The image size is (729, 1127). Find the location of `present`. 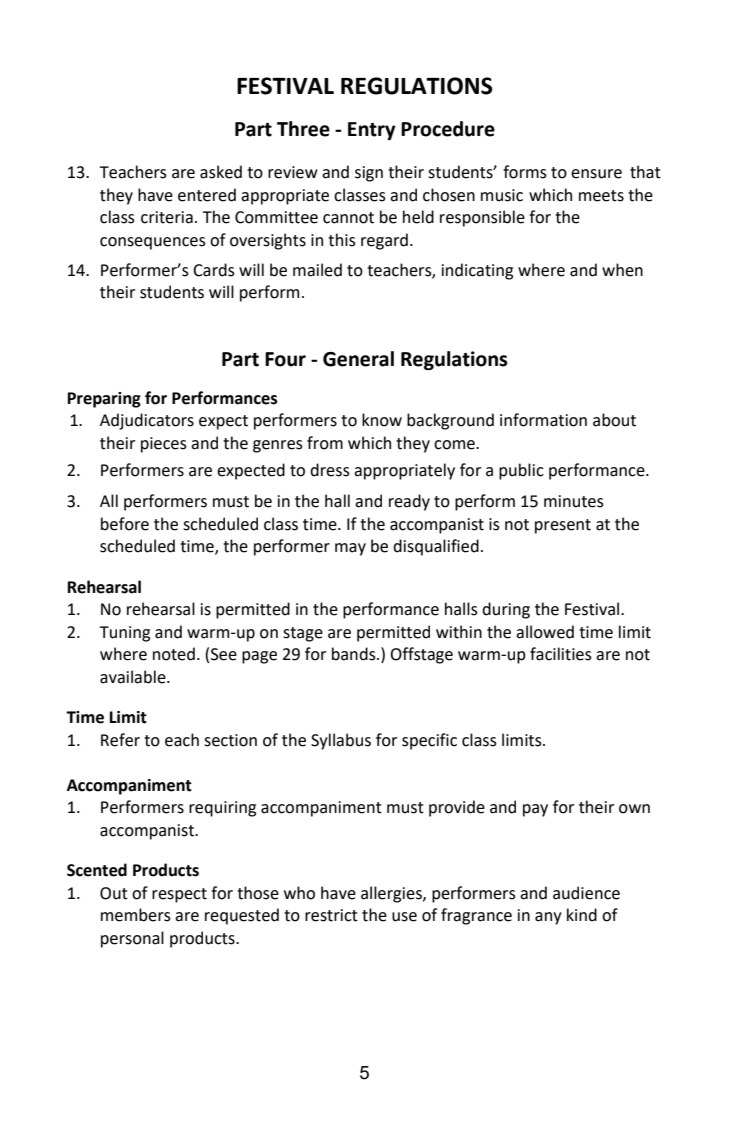

present is located at coordinates (563, 526).
